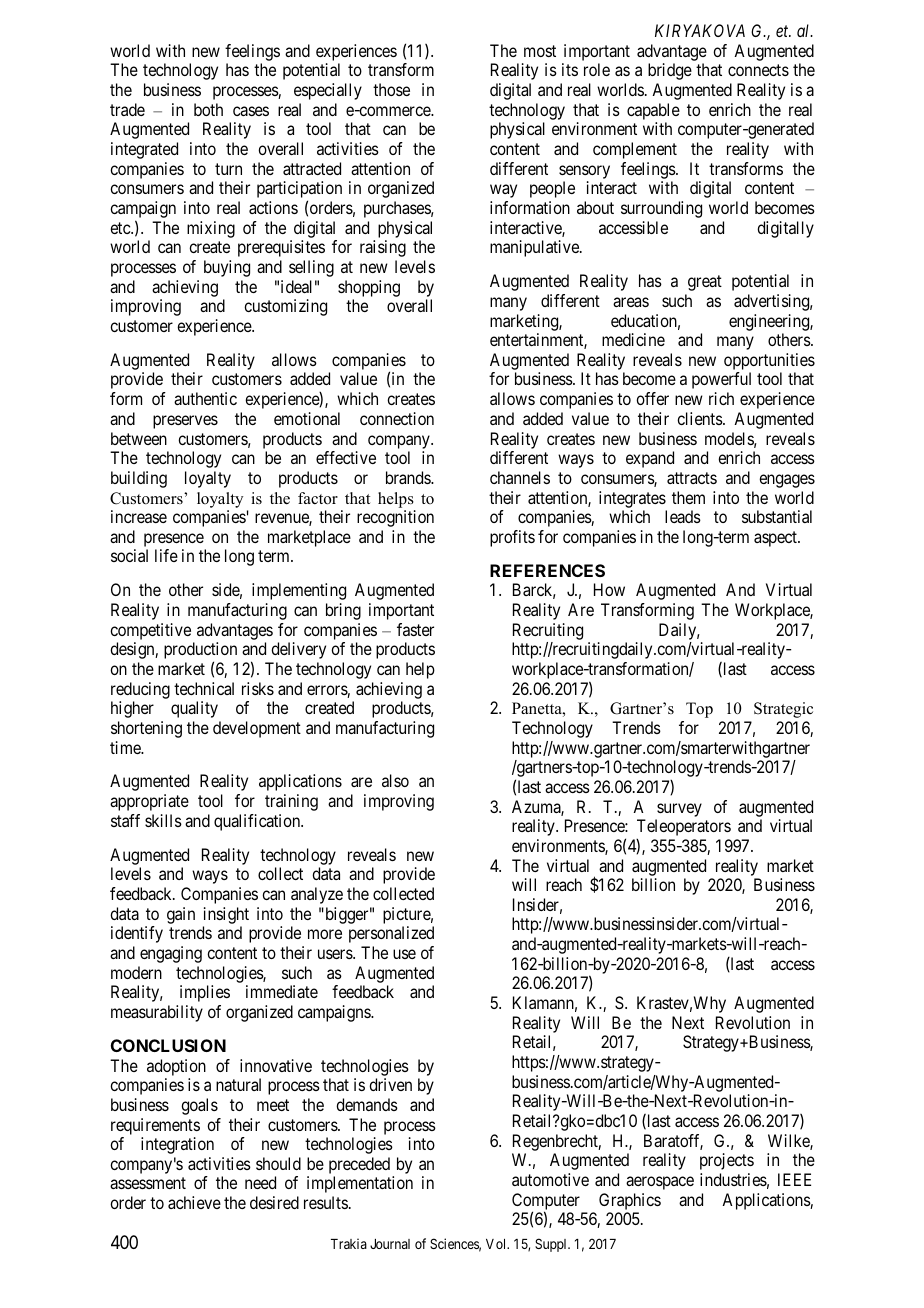  Describe the element at coordinates (391, 89) in the page. I see `those` at that location.
